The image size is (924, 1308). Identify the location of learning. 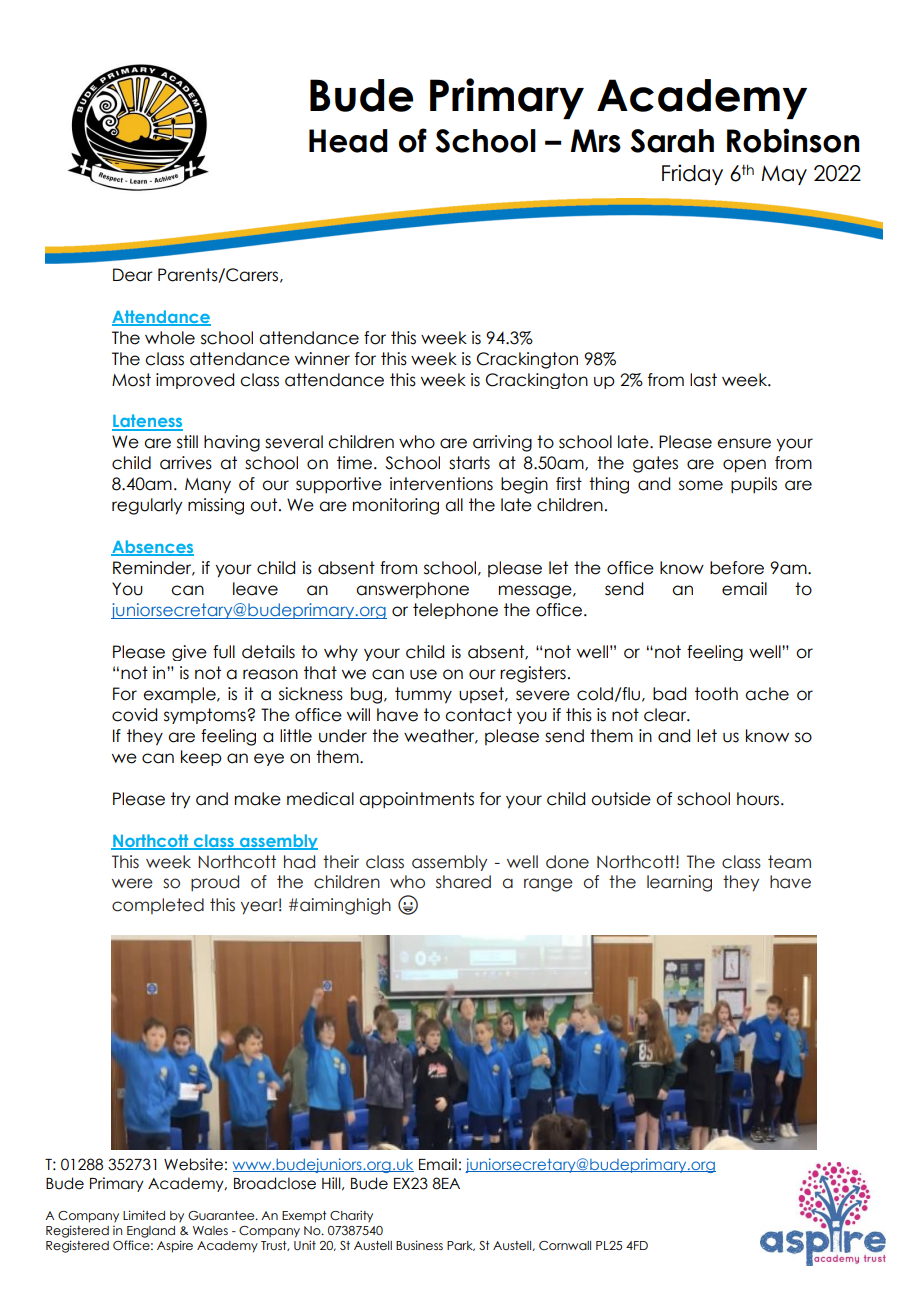
(679, 883).
